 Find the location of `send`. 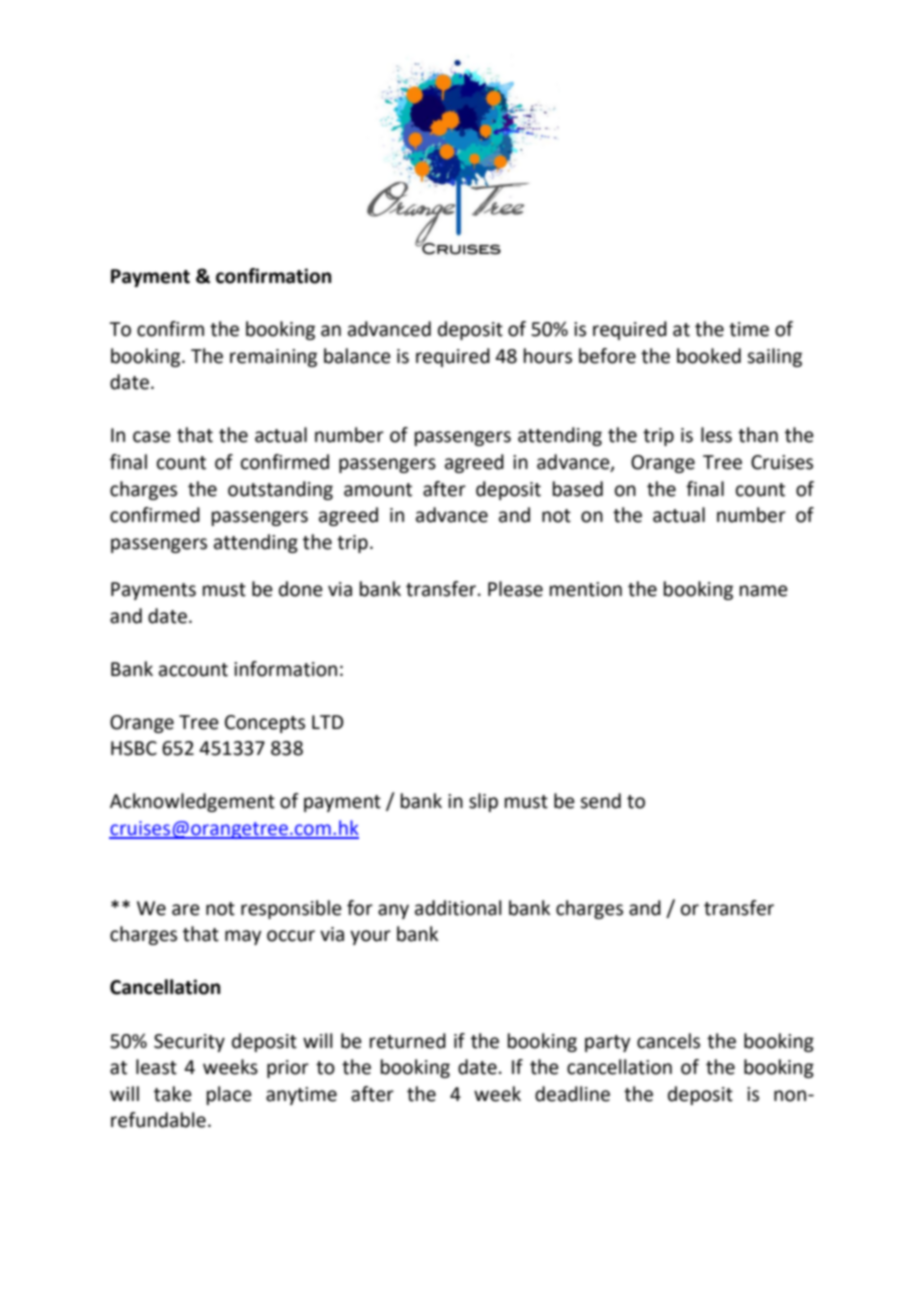

send is located at coordinates (600, 801).
